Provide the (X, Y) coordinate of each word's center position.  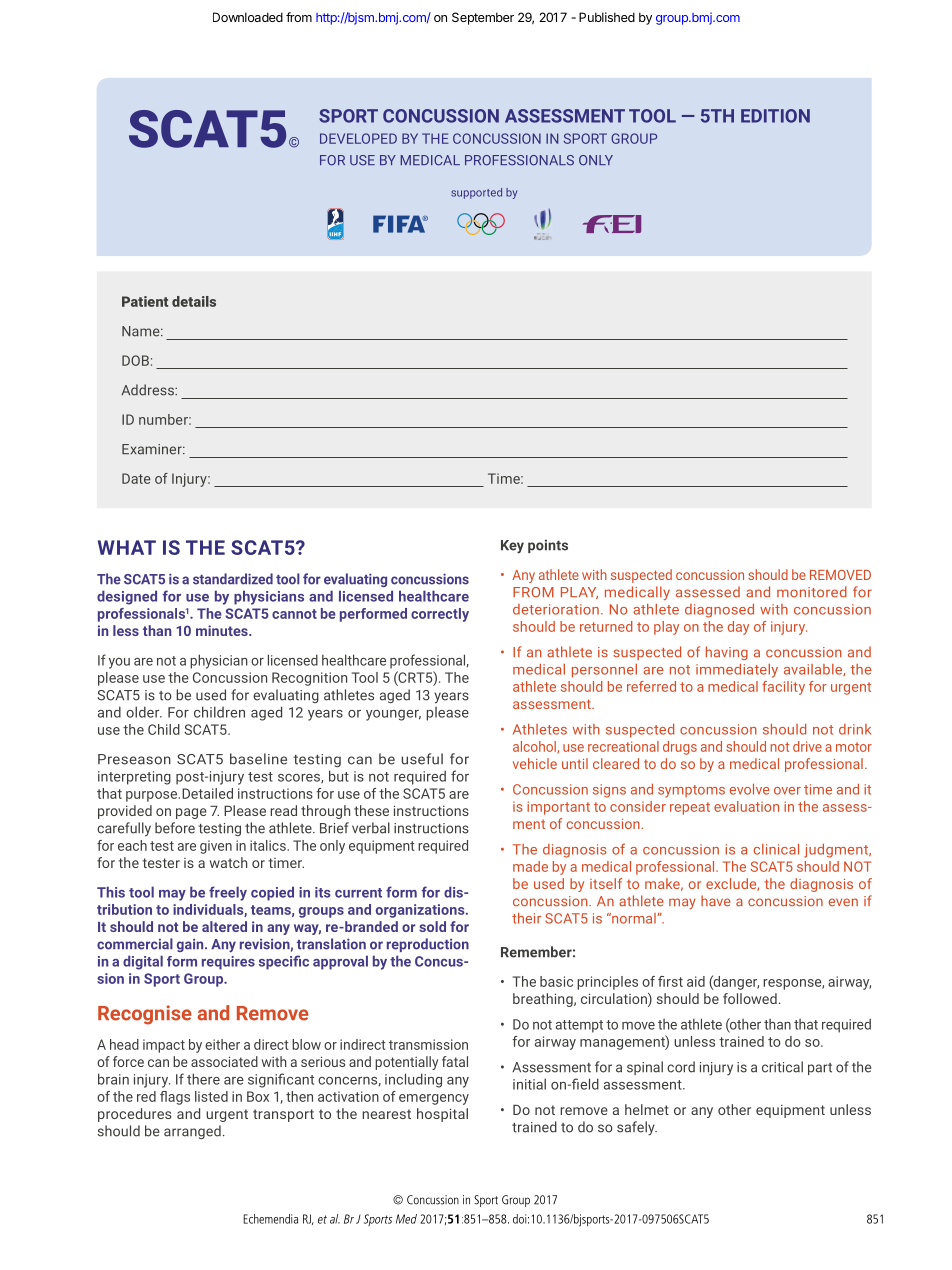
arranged (192, 1132)
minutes (223, 630)
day (738, 628)
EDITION (775, 116)
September (483, 18)
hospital (442, 1115)
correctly (440, 615)
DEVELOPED (358, 138)
